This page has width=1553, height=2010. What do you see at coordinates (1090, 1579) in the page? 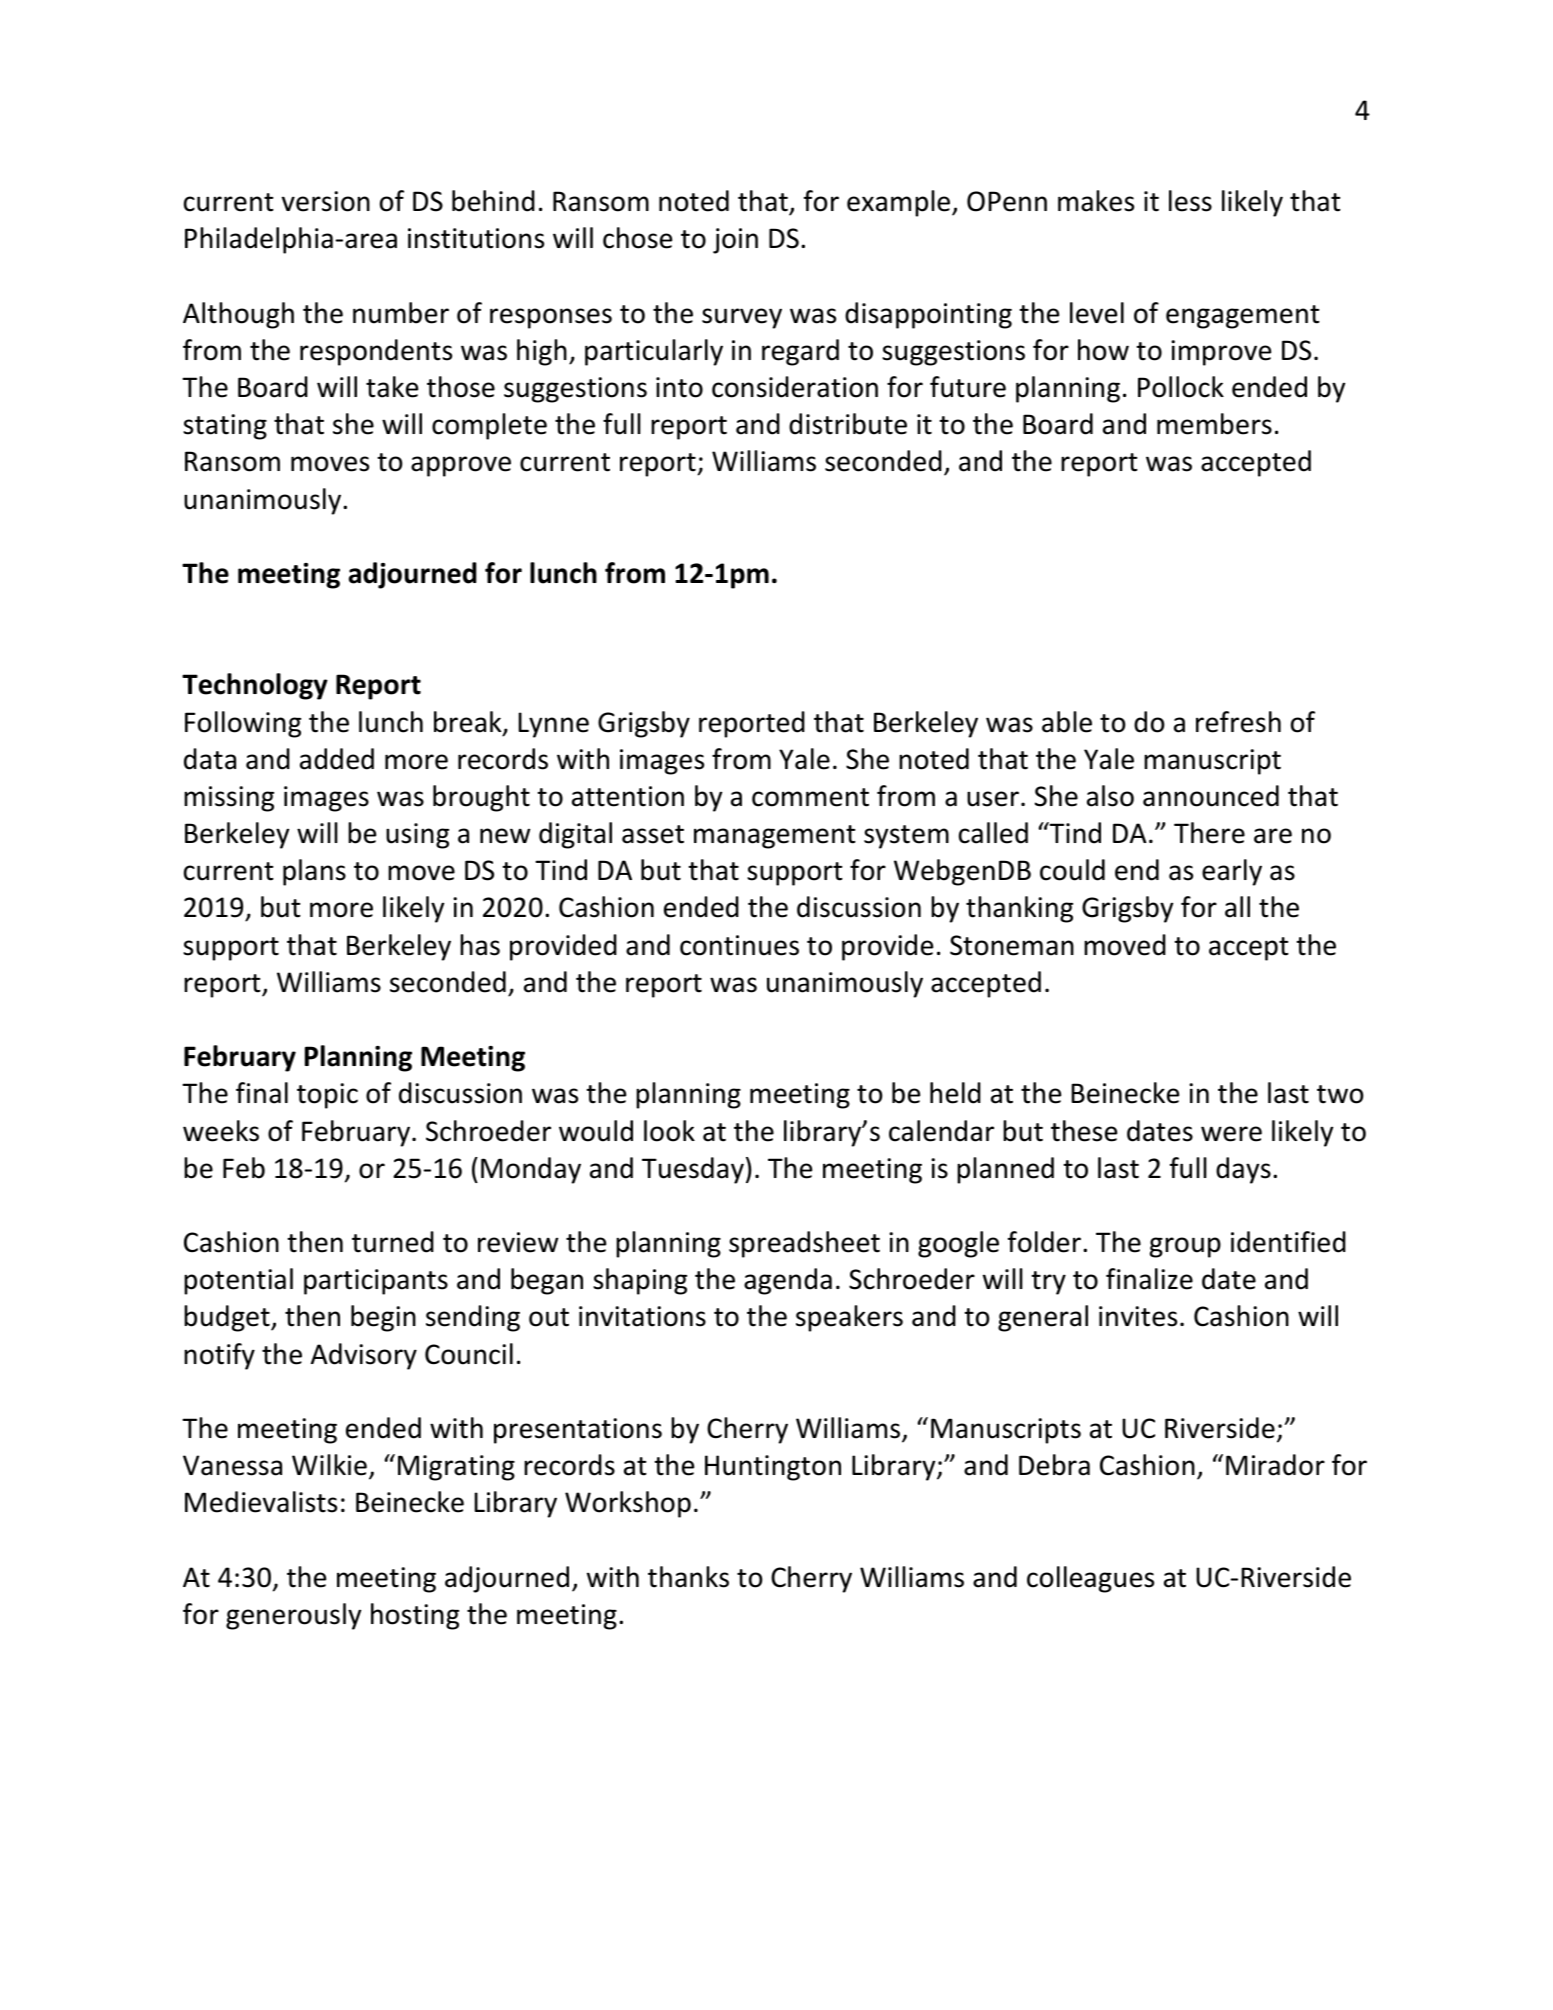
I see `colleagues` at bounding box center [1090, 1579].
